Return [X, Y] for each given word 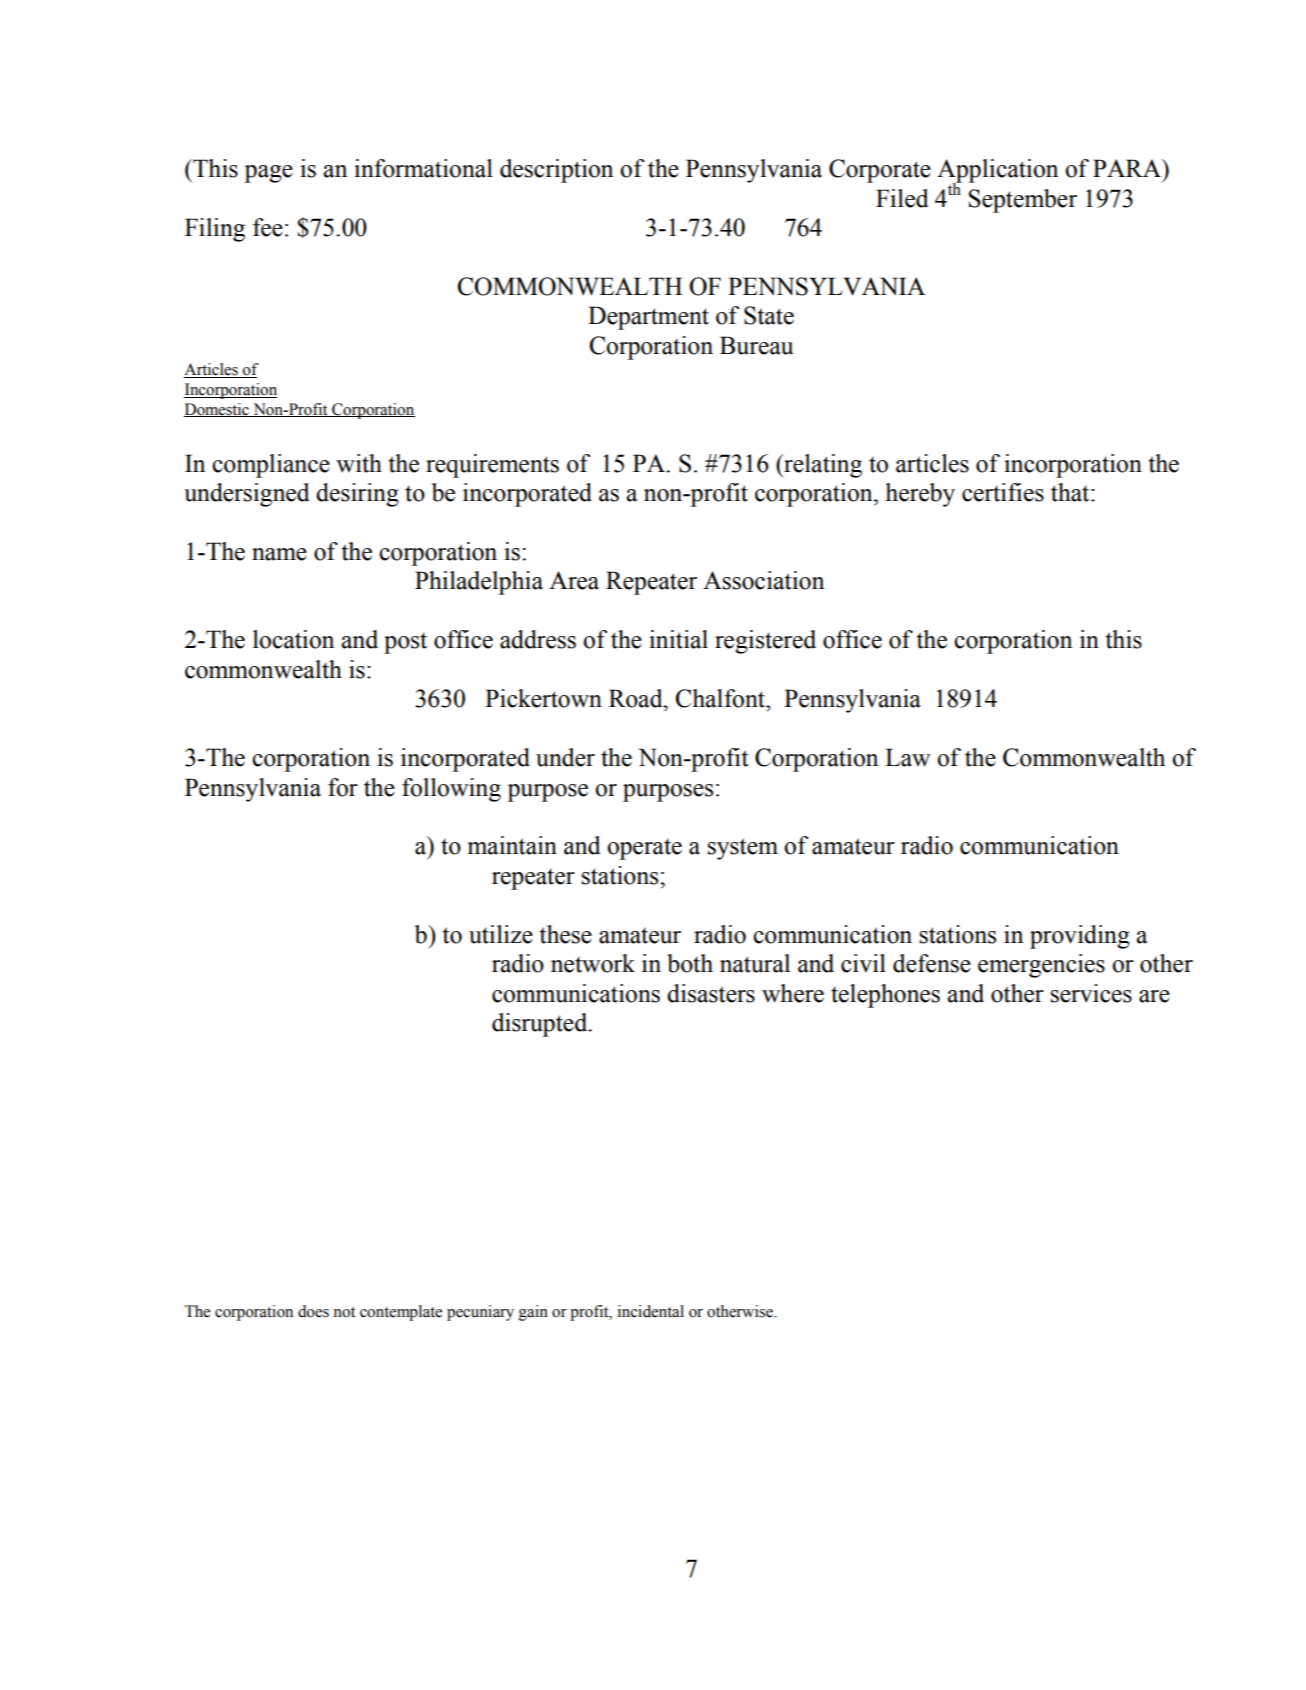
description [556, 171]
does [313, 1311]
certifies [1003, 492]
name [279, 554]
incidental [651, 1311]
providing [1080, 937]
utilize [501, 934]
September [1023, 201]
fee [268, 227]
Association [763, 580]
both [690, 963]
